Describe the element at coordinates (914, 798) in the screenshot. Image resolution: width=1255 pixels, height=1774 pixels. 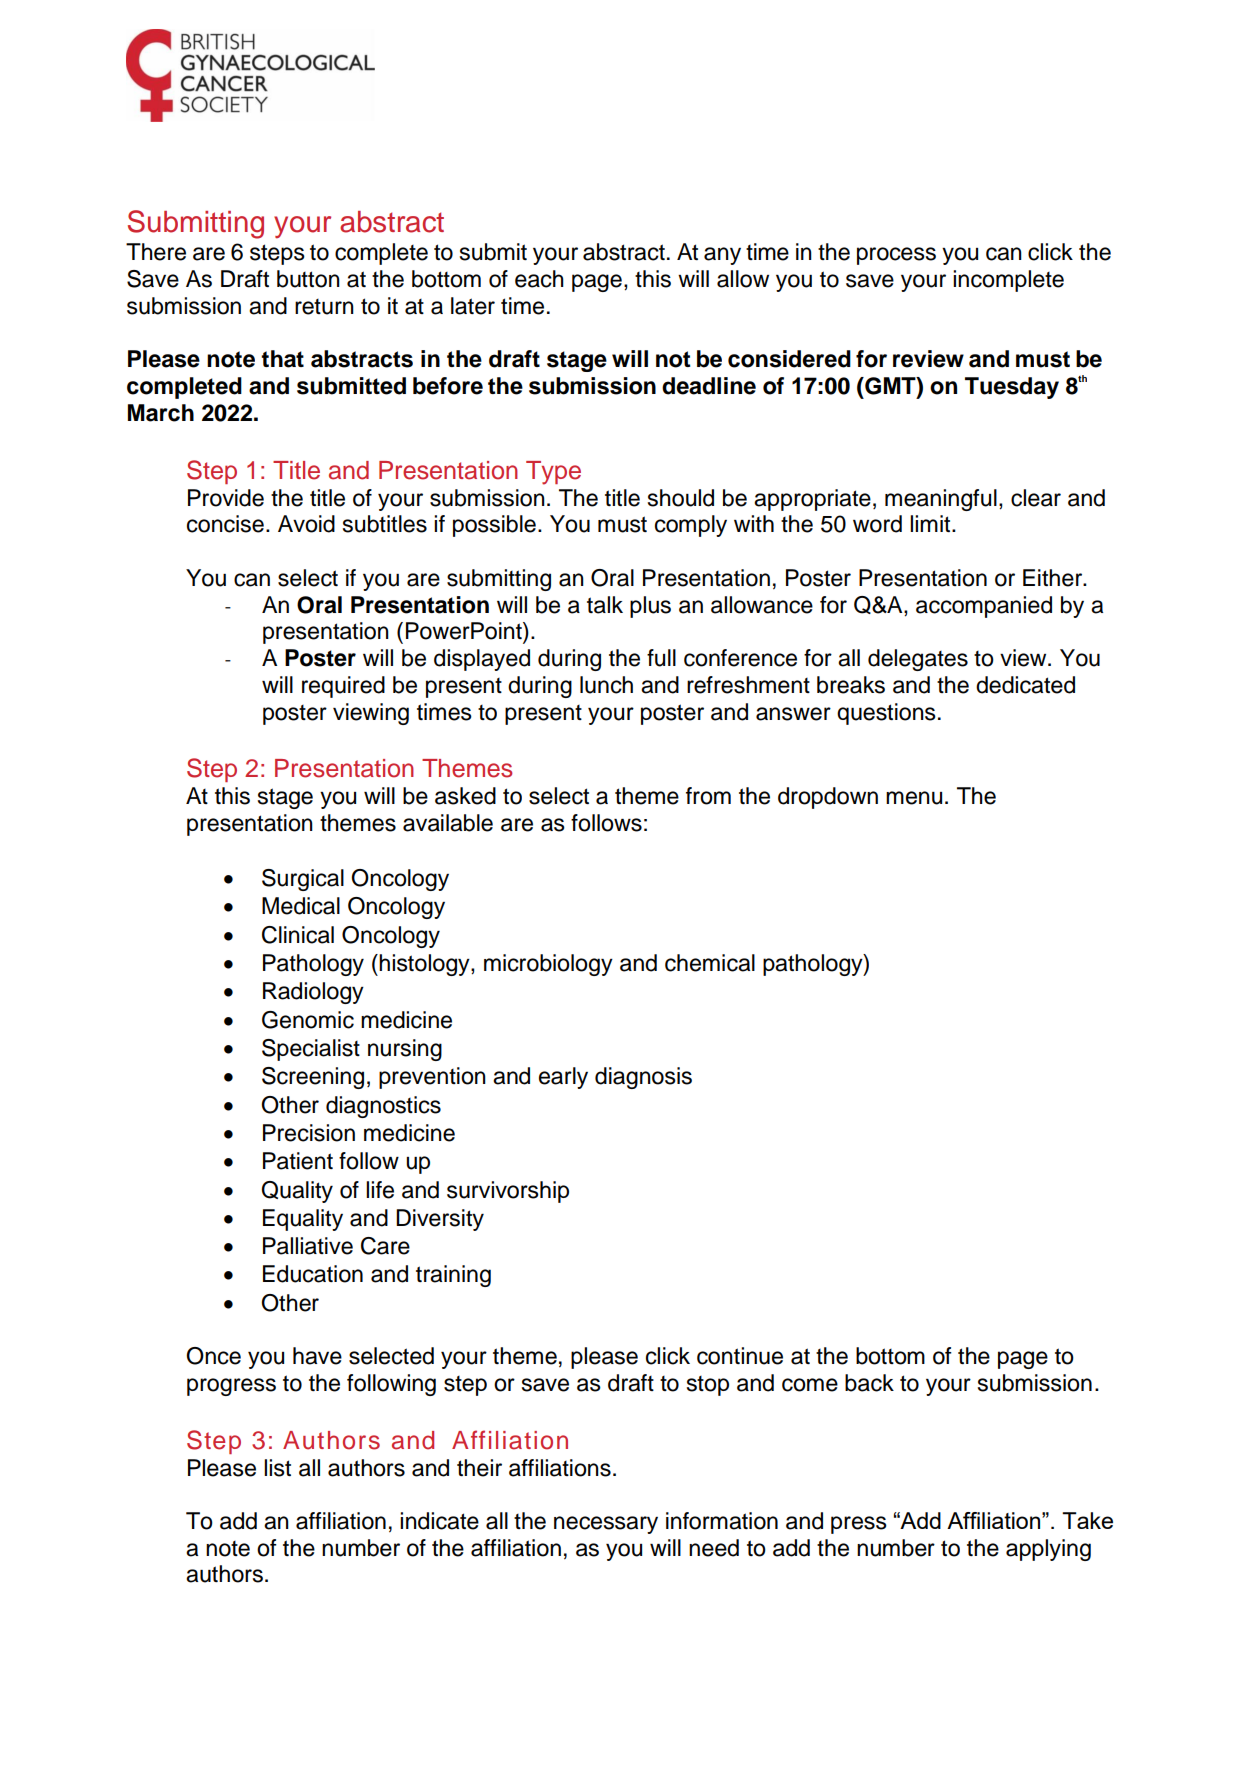
I see `menu` at that location.
